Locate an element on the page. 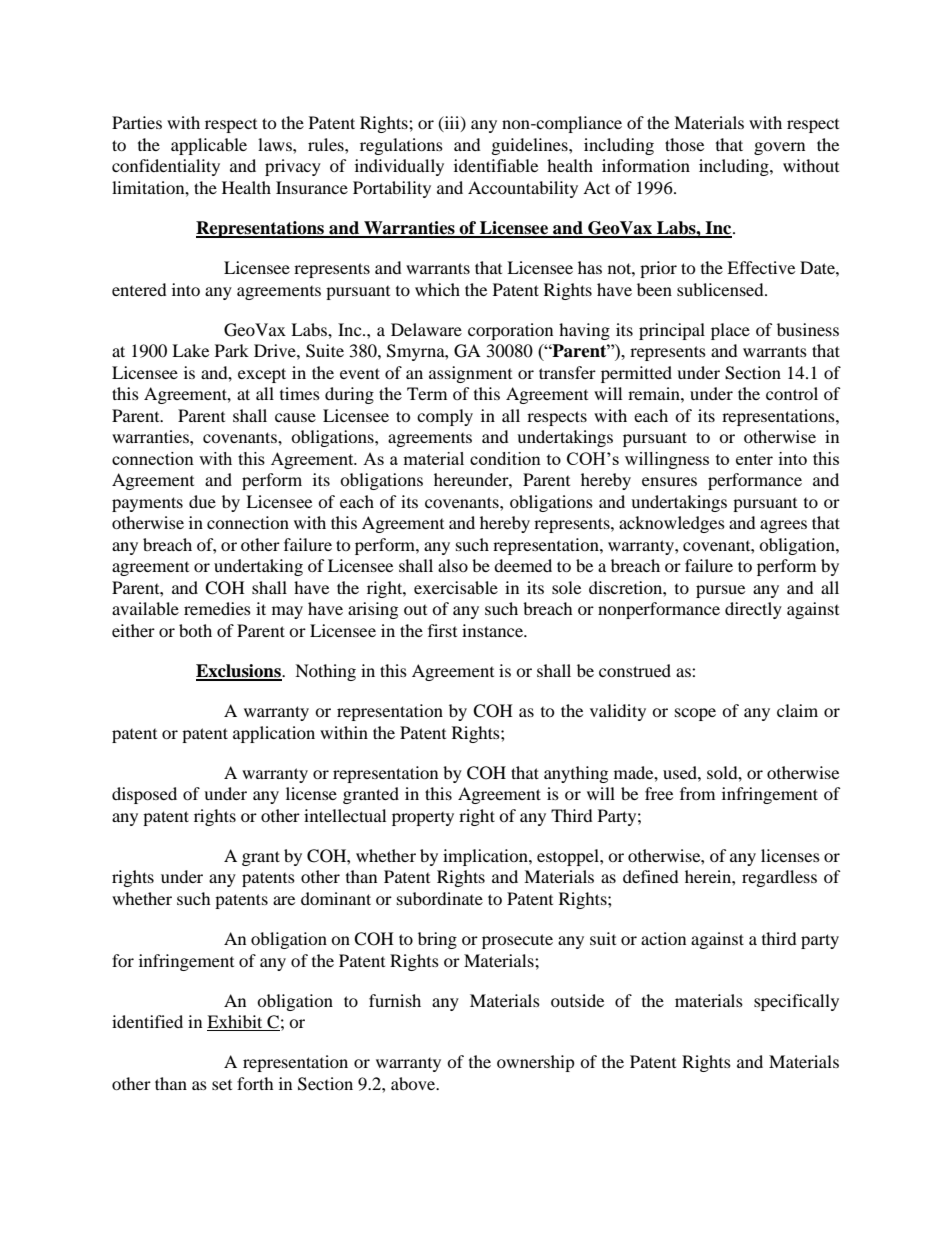 This page has height=1233, width=952. those is located at coordinates (684, 144).
